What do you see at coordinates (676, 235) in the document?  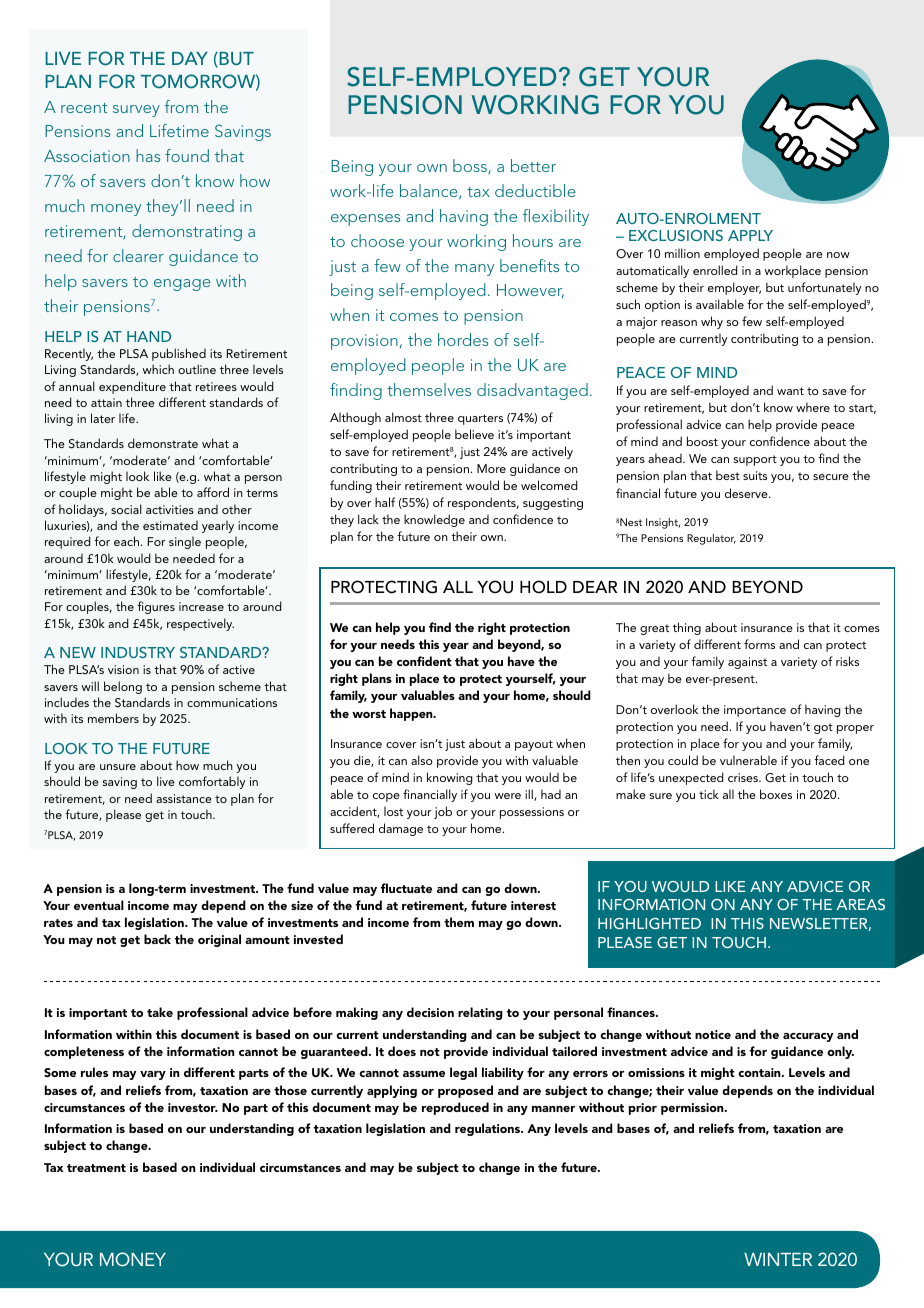 I see `EXCLUSIONS` at bounding box center [676, 235].
